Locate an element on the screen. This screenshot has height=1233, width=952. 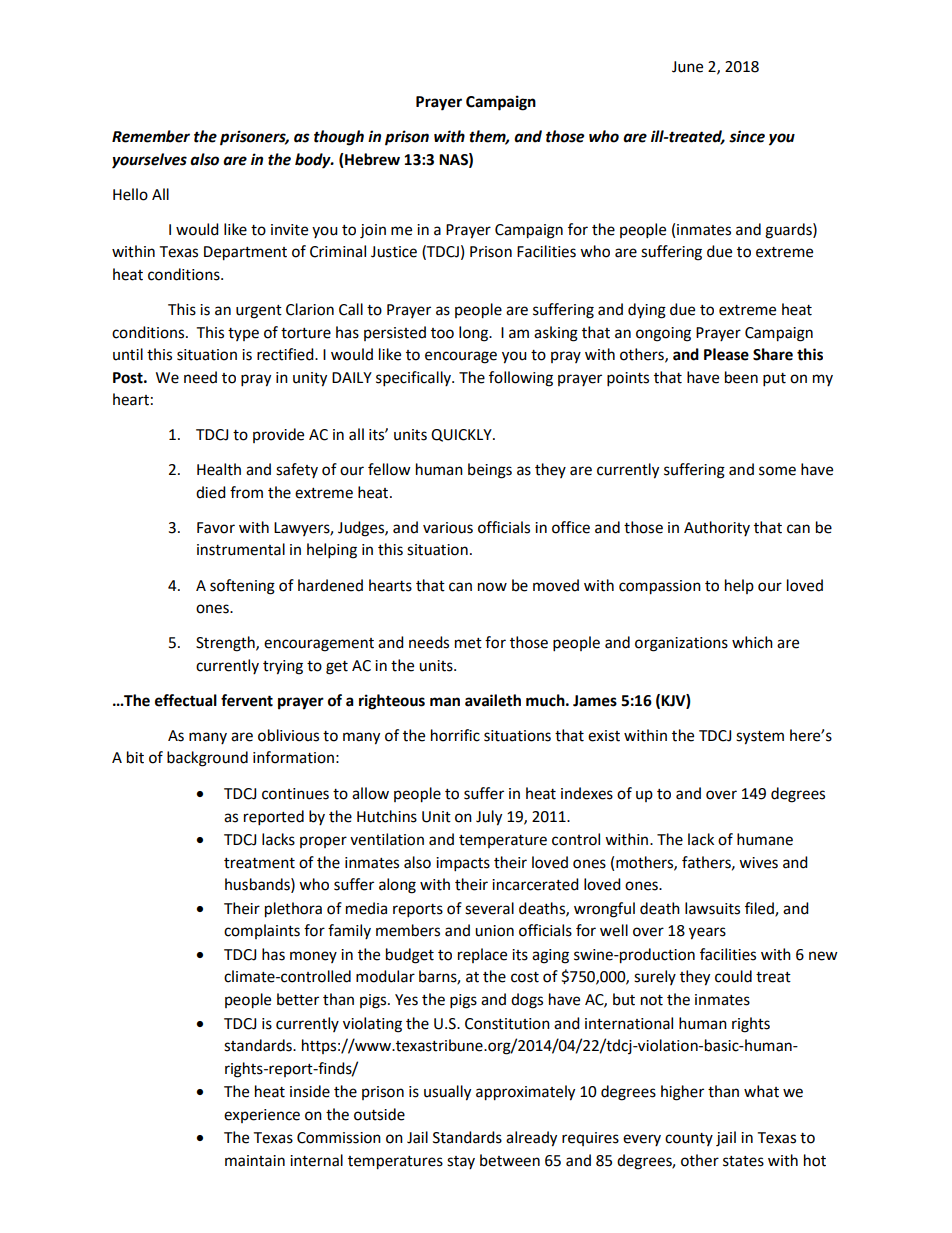
impacts is located at coordinates (463, 864).
